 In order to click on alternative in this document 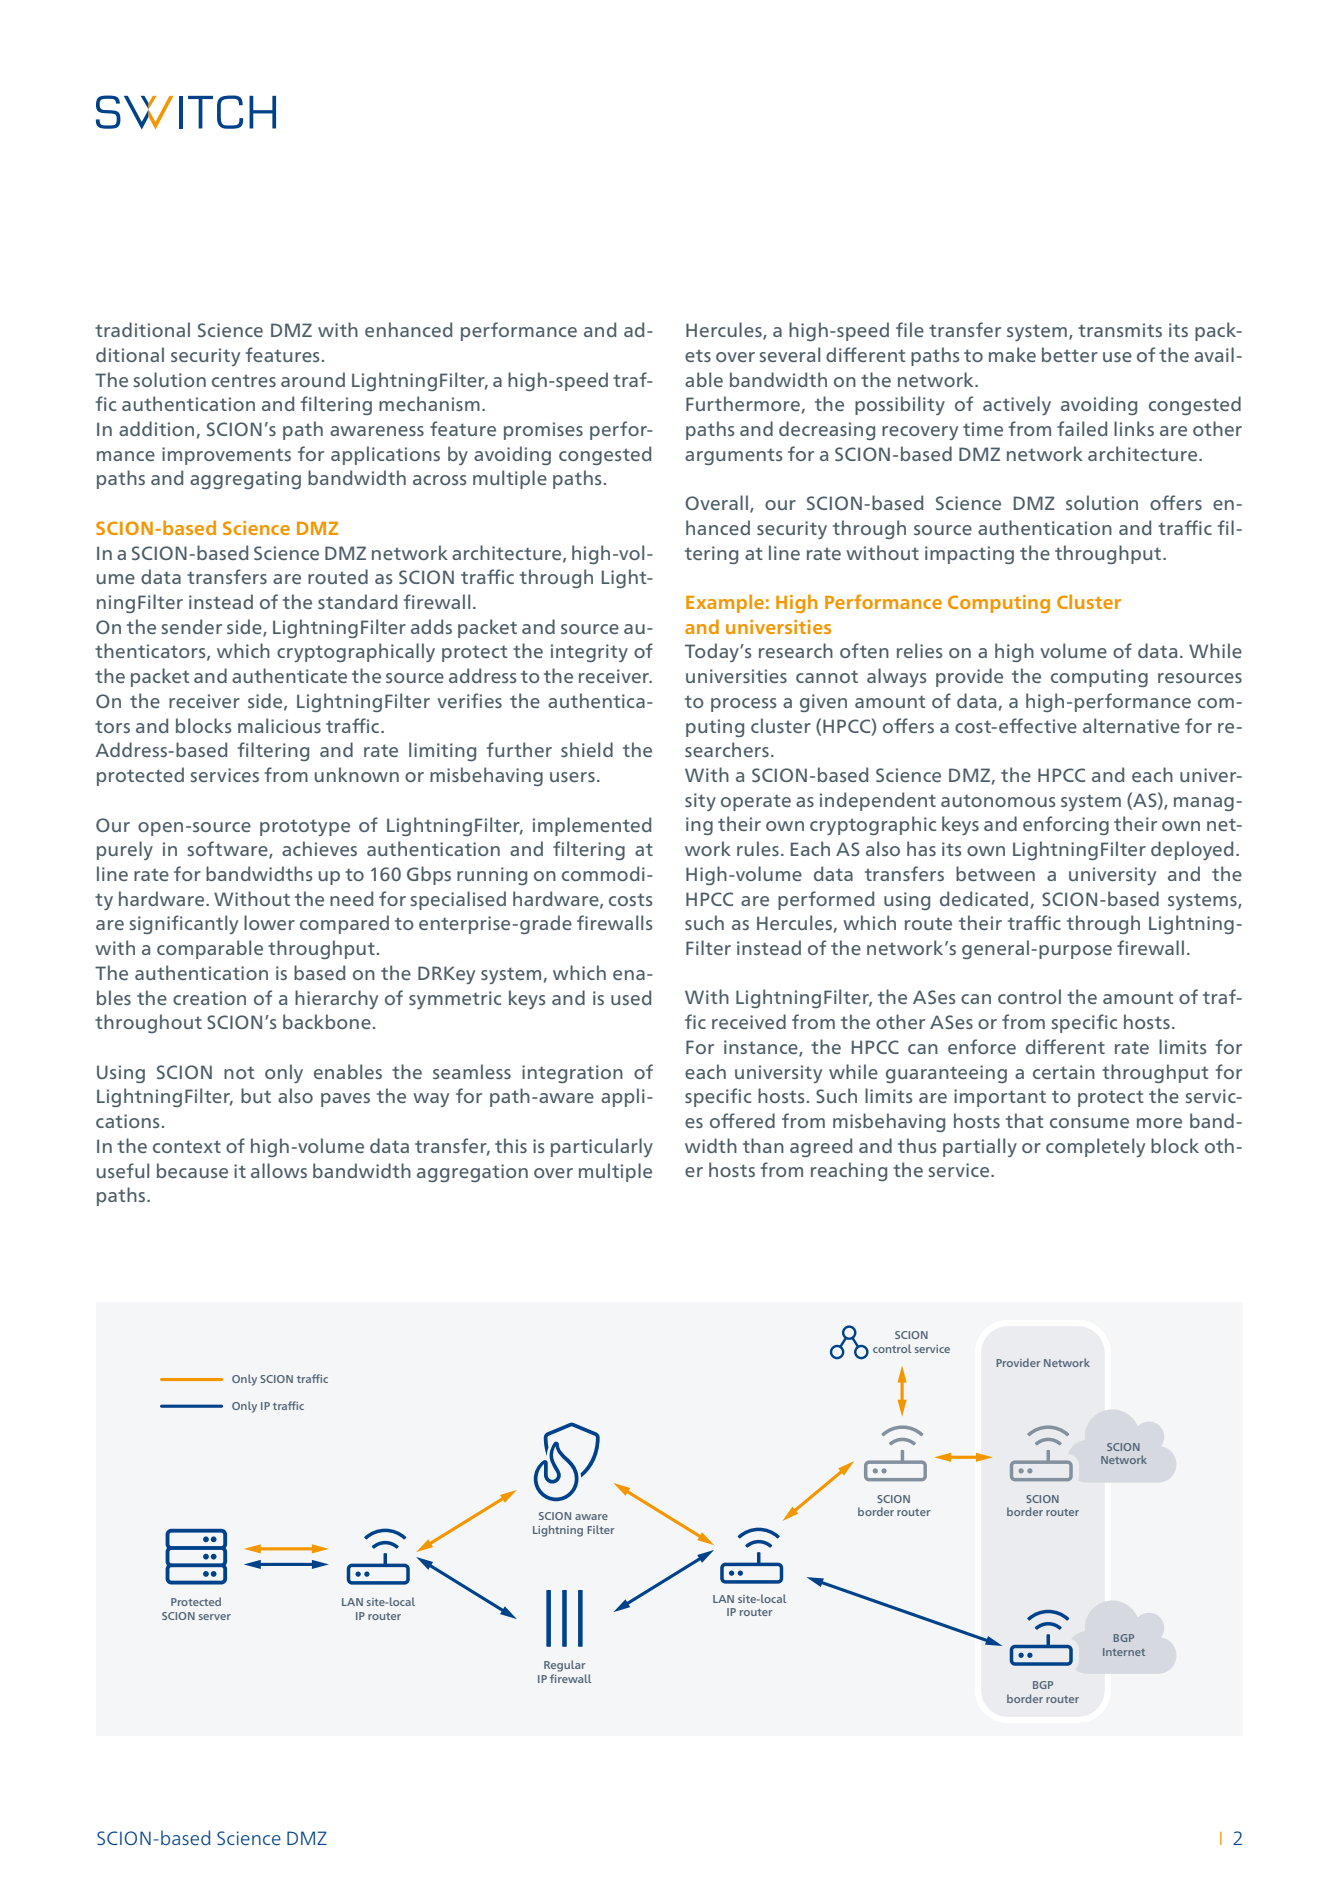, I will do `click(1131, 725)`.
